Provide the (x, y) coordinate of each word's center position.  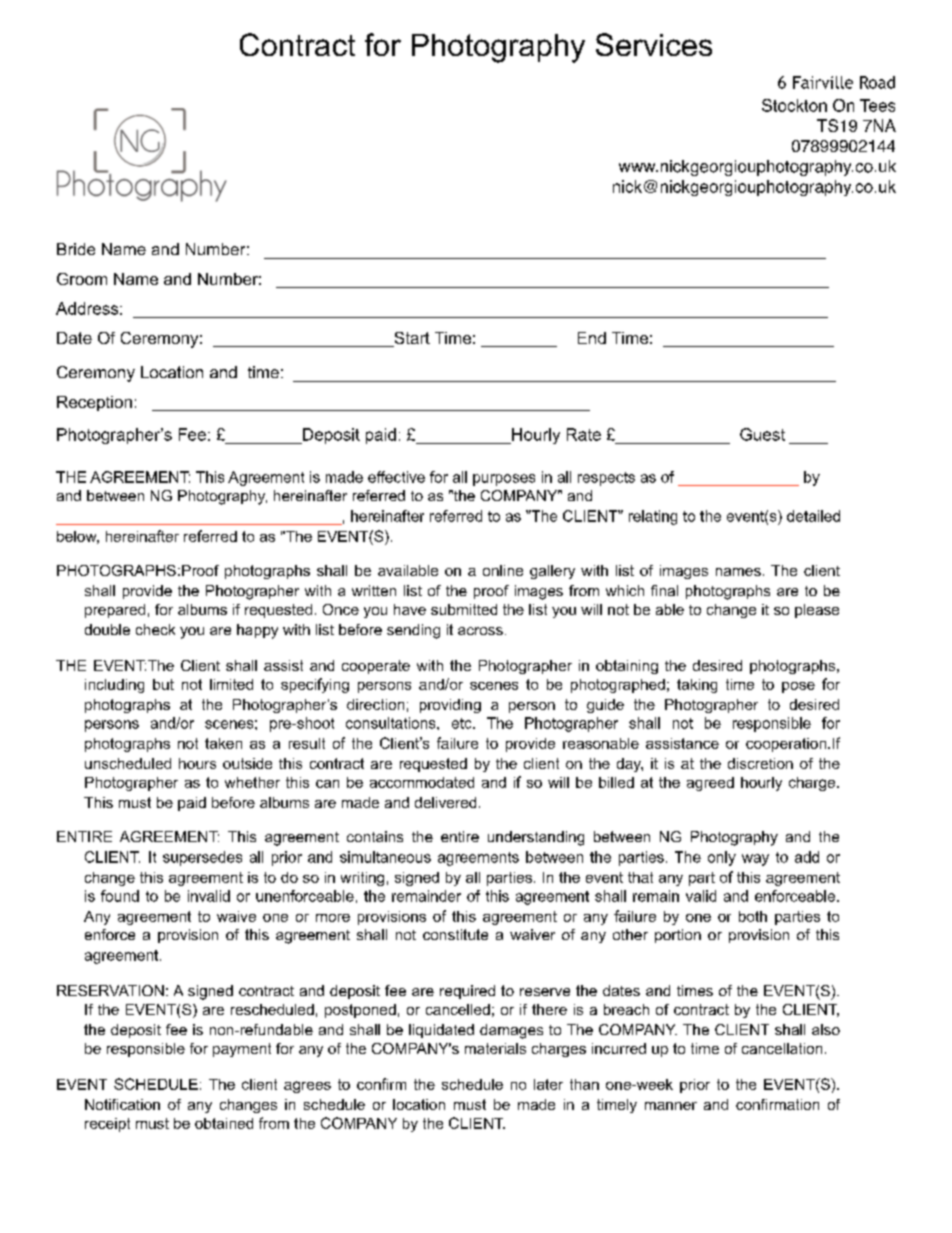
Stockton (794, 105)
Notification (122, 1104)
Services (654, 44)
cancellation (782, 1048)
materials (495, 1048)
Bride (76, 249)
